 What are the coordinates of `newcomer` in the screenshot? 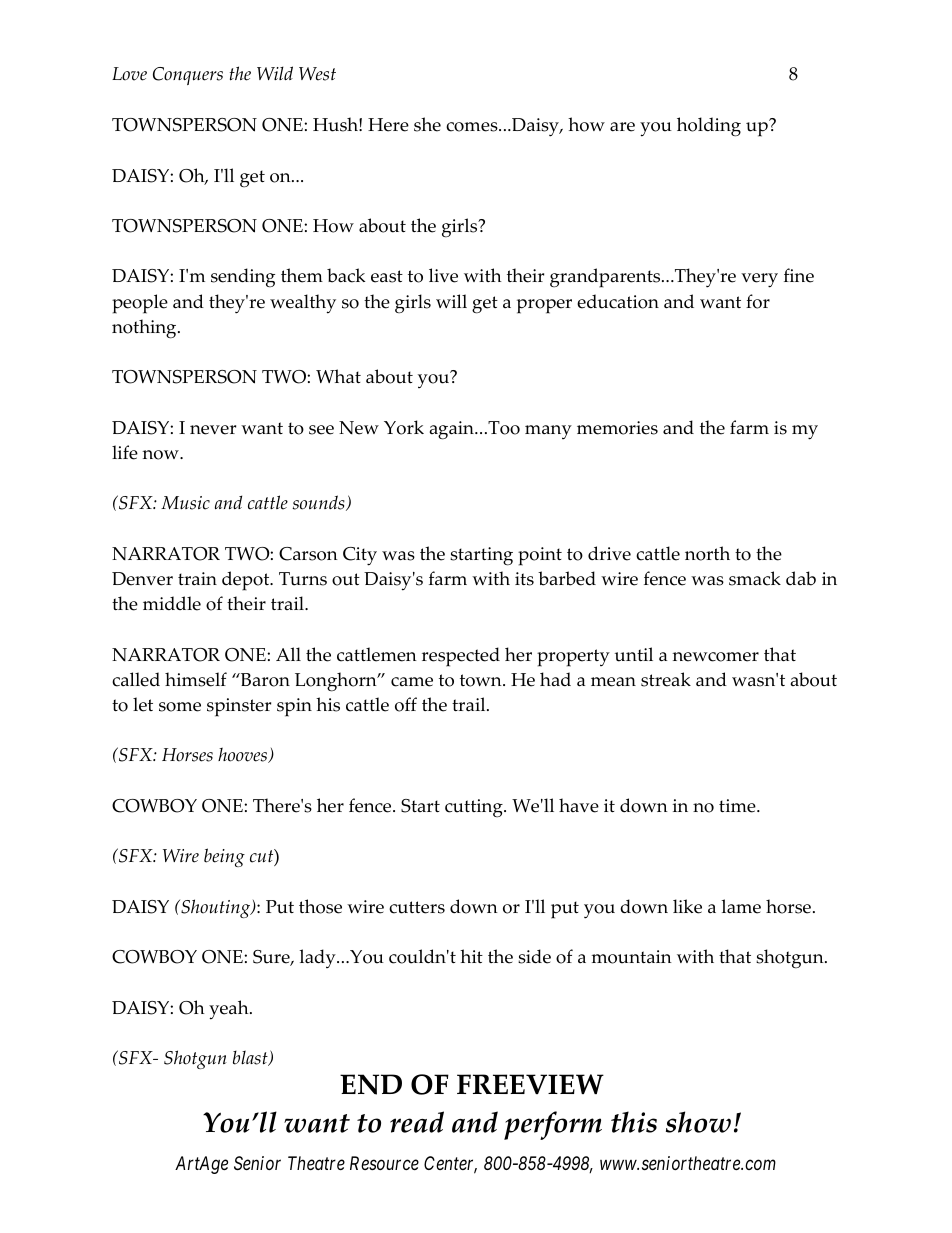 It's located at (715, 657).
